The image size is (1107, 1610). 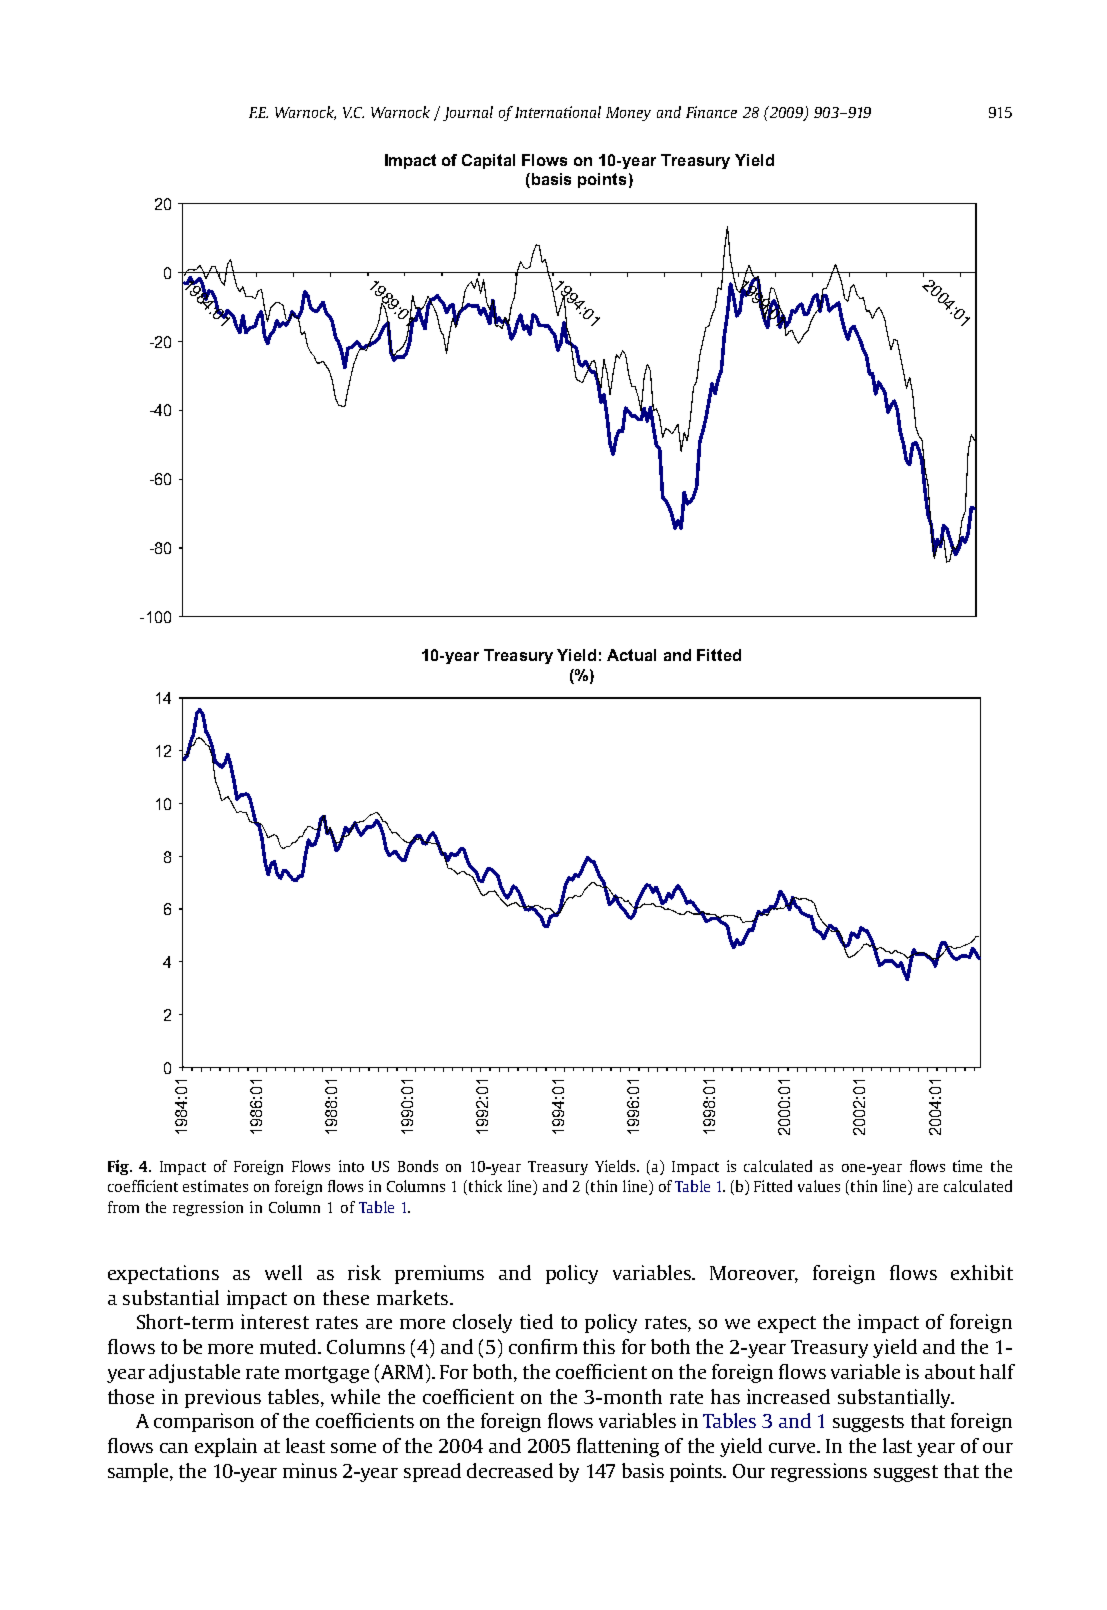 I want to click on International, so click(x=558, y=112).
